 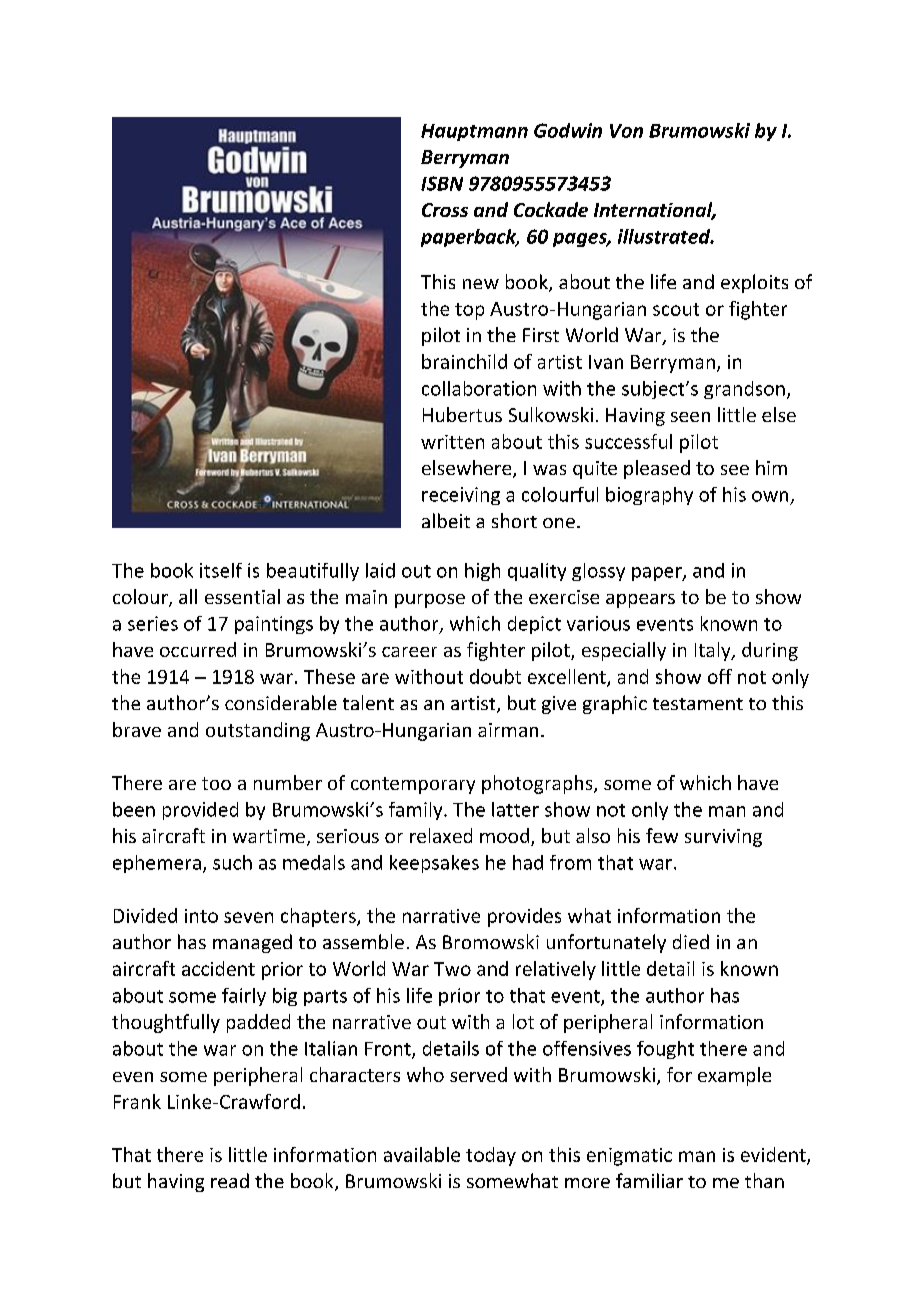 What do you see at coordinates (445, 210) in the page?
I see `Cross` at bounding box center [445, 210].
